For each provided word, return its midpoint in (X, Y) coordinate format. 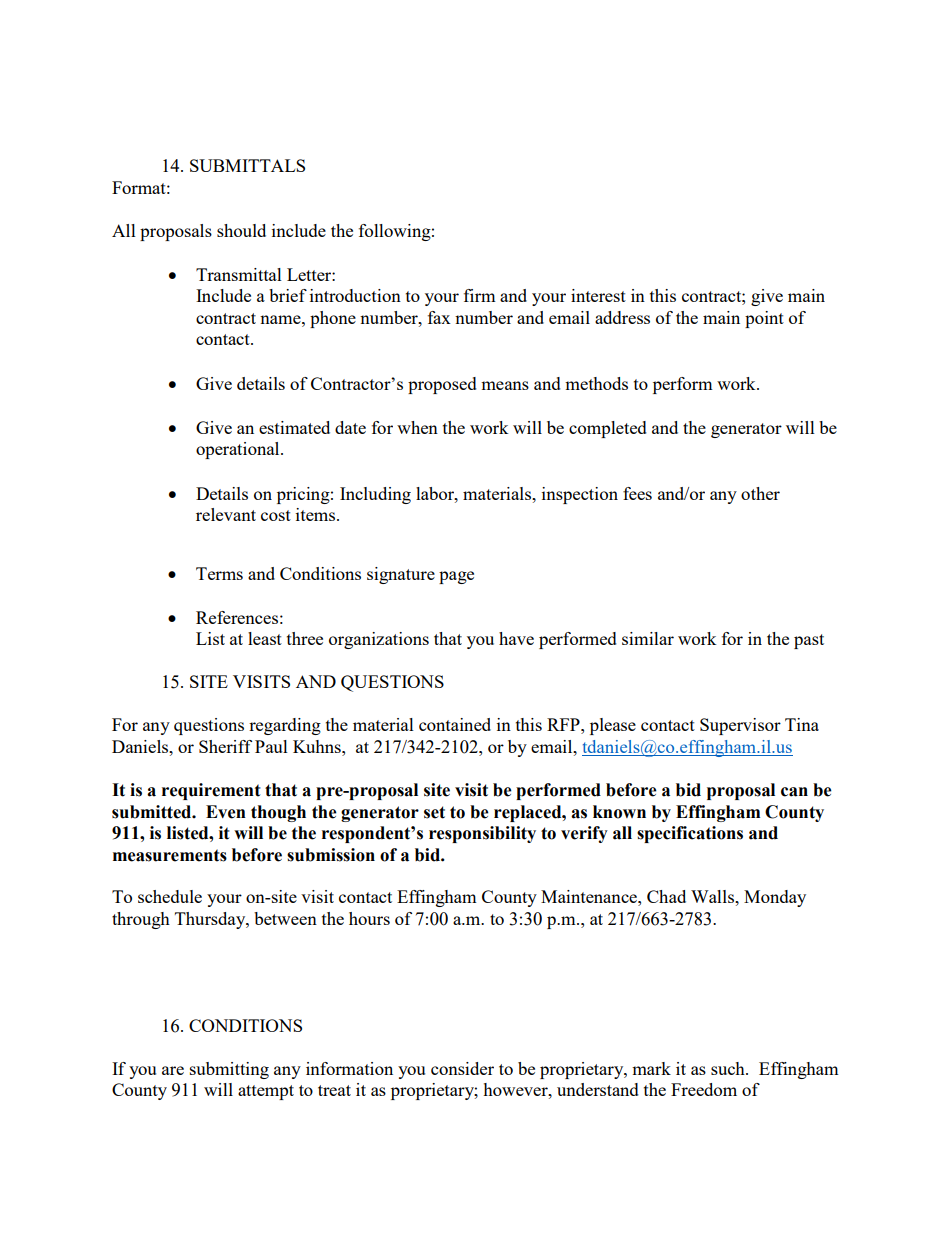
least (265, 638)
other (760, 493)
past (809, 641)
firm (480, 295)
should (241, 230)
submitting (229, 1070)
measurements (170, 855)
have (516, 638)
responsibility (482, 834)
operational (239, 450)
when (417, 427)
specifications (690, 834)
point (764, 319)
